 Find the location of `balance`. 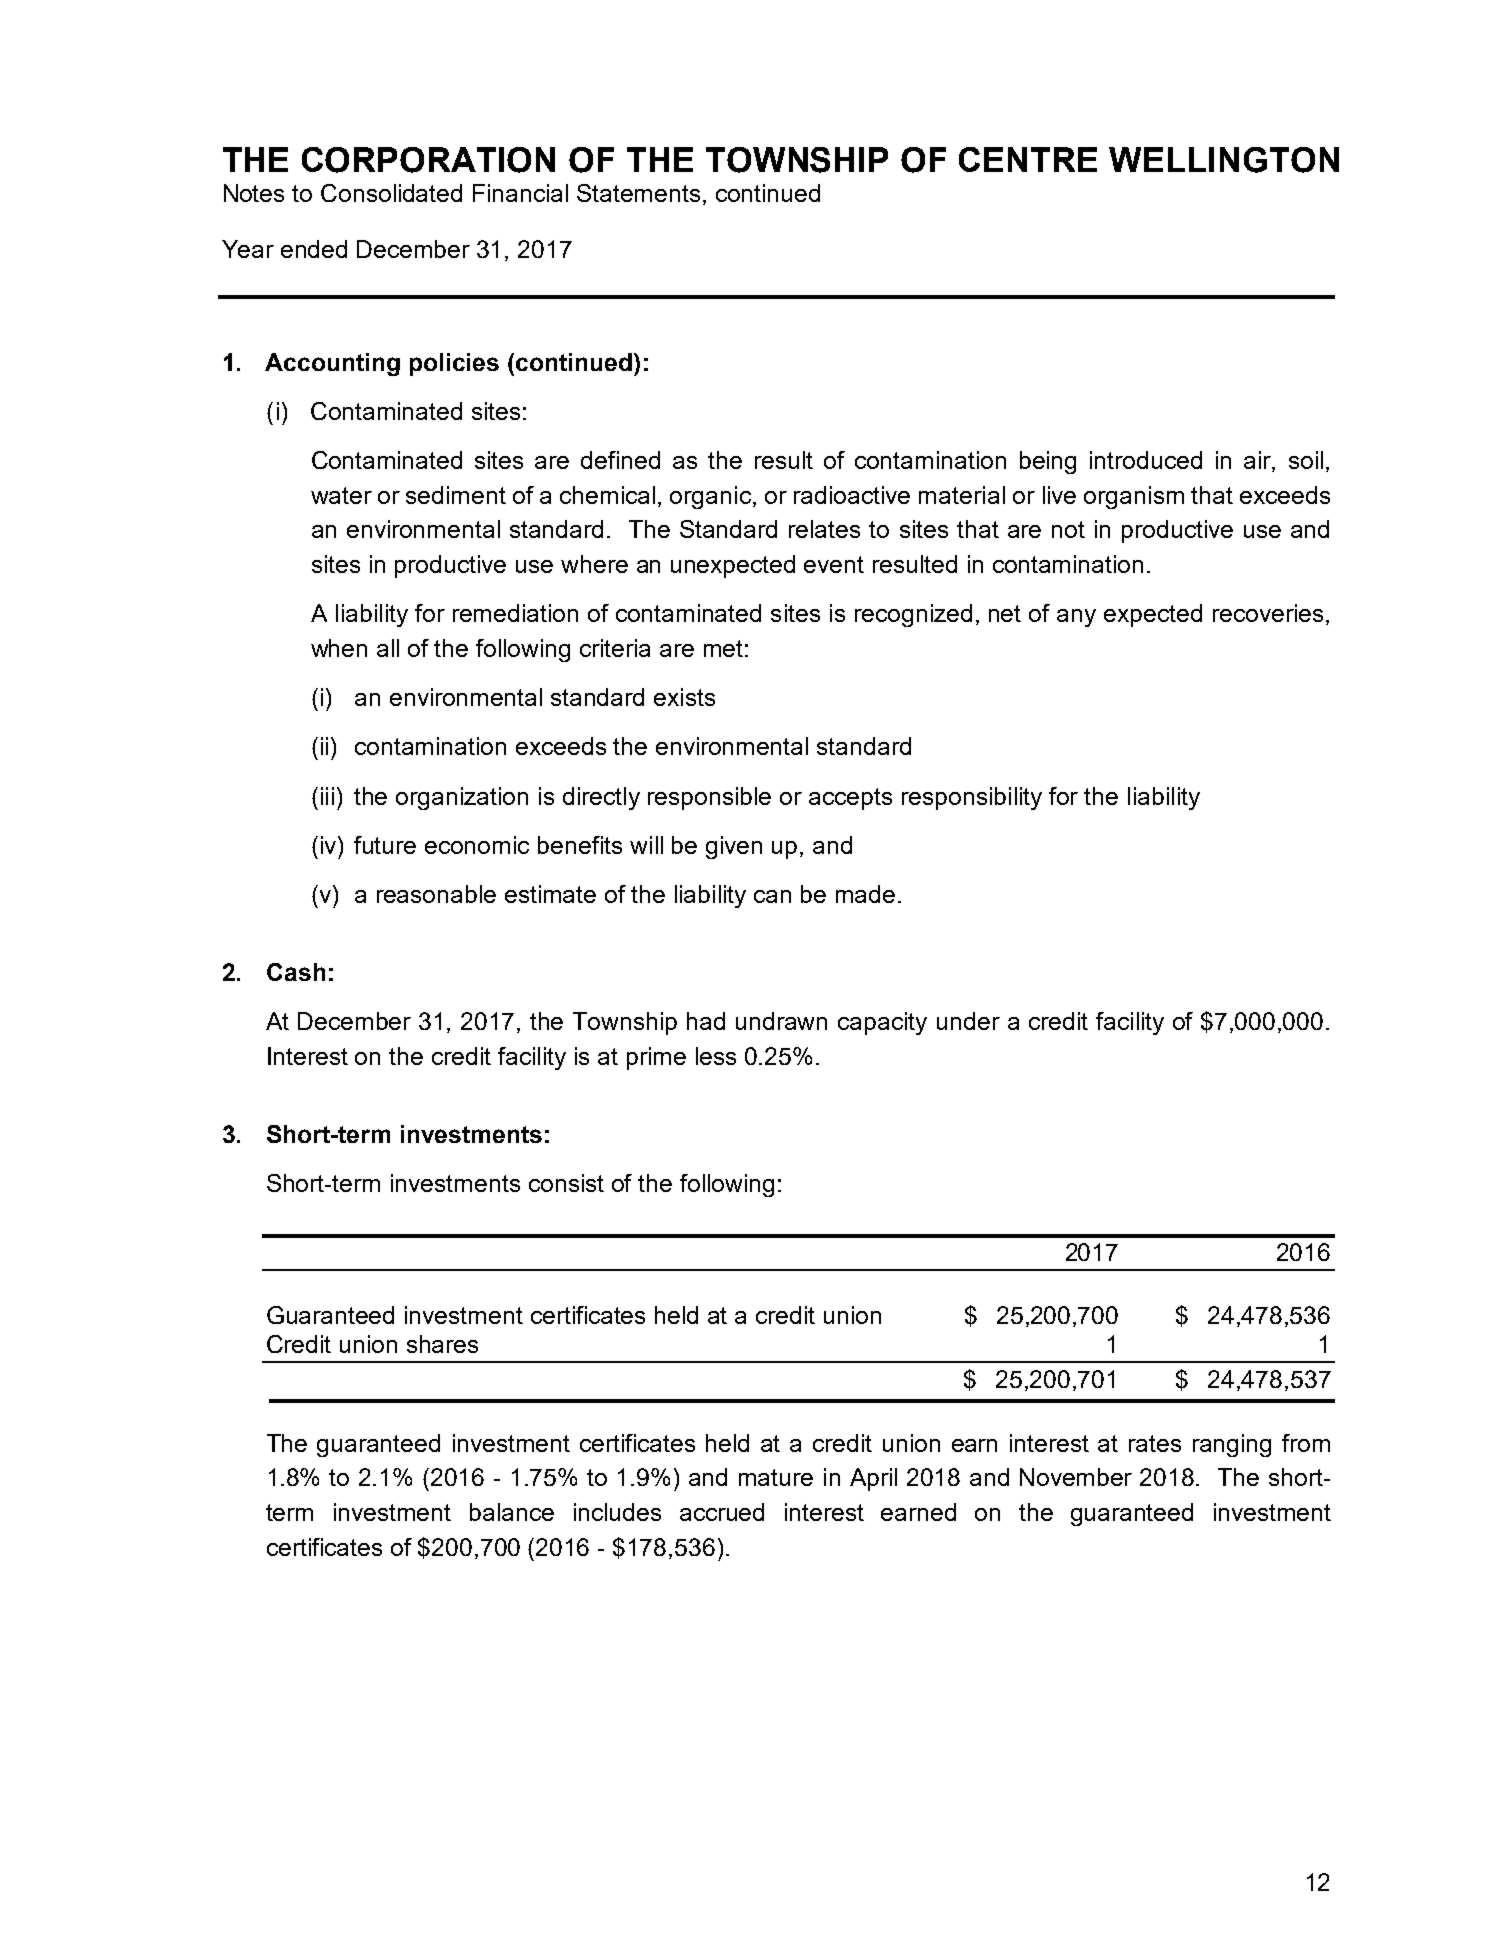

balance is located at coordinates (512, 1512).
